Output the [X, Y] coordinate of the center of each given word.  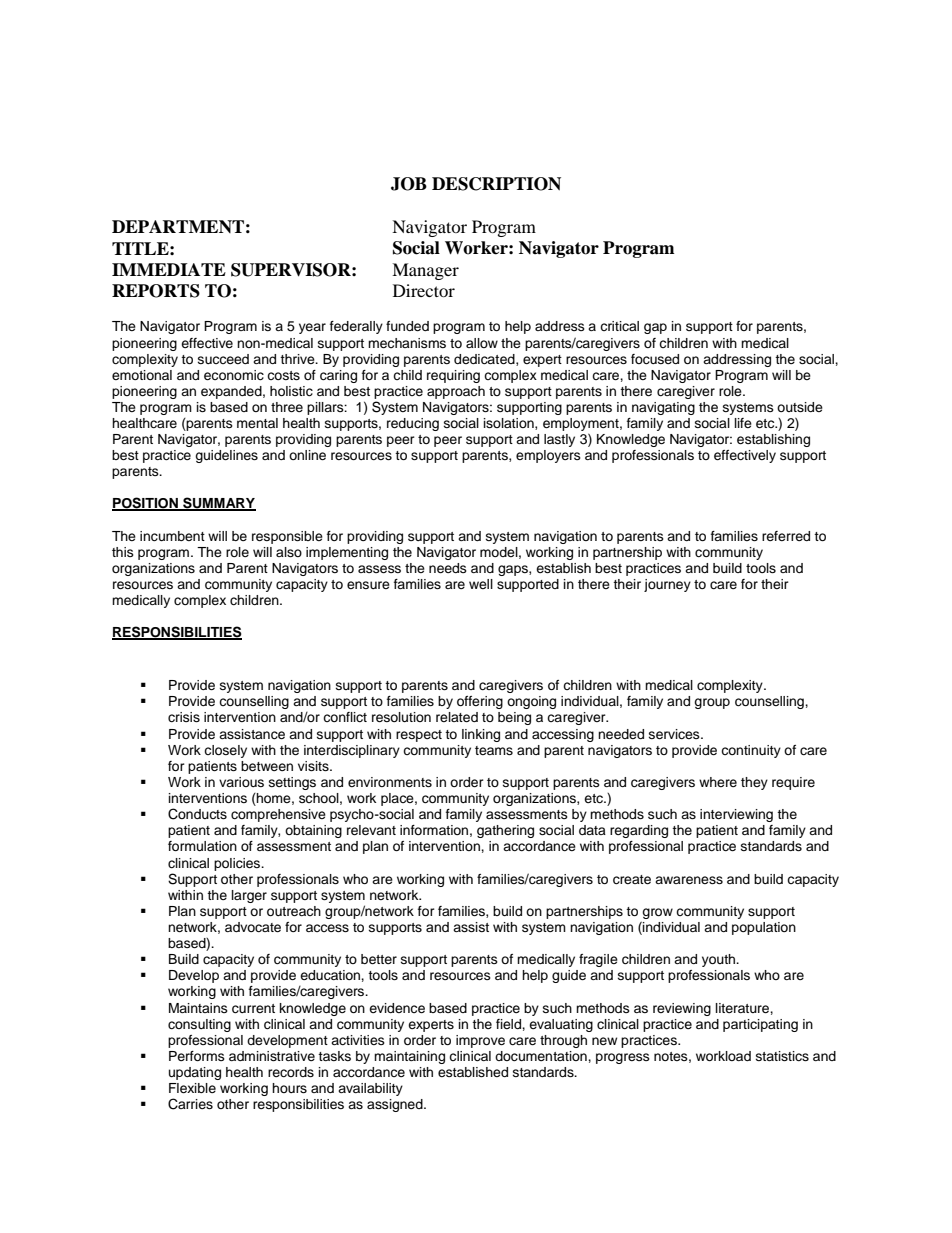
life [743, 423]
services [675, 734]
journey [667, 585]
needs [448, 568]
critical [619, 326]
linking [481, 735]
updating [195, 1073]
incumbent [172, 536]
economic [234, 375]
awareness [689, 880]
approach [456, 392]
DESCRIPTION [496, 184]
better [379, 959]
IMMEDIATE [169, 269]
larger [249, 896]
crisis [184, 717]
